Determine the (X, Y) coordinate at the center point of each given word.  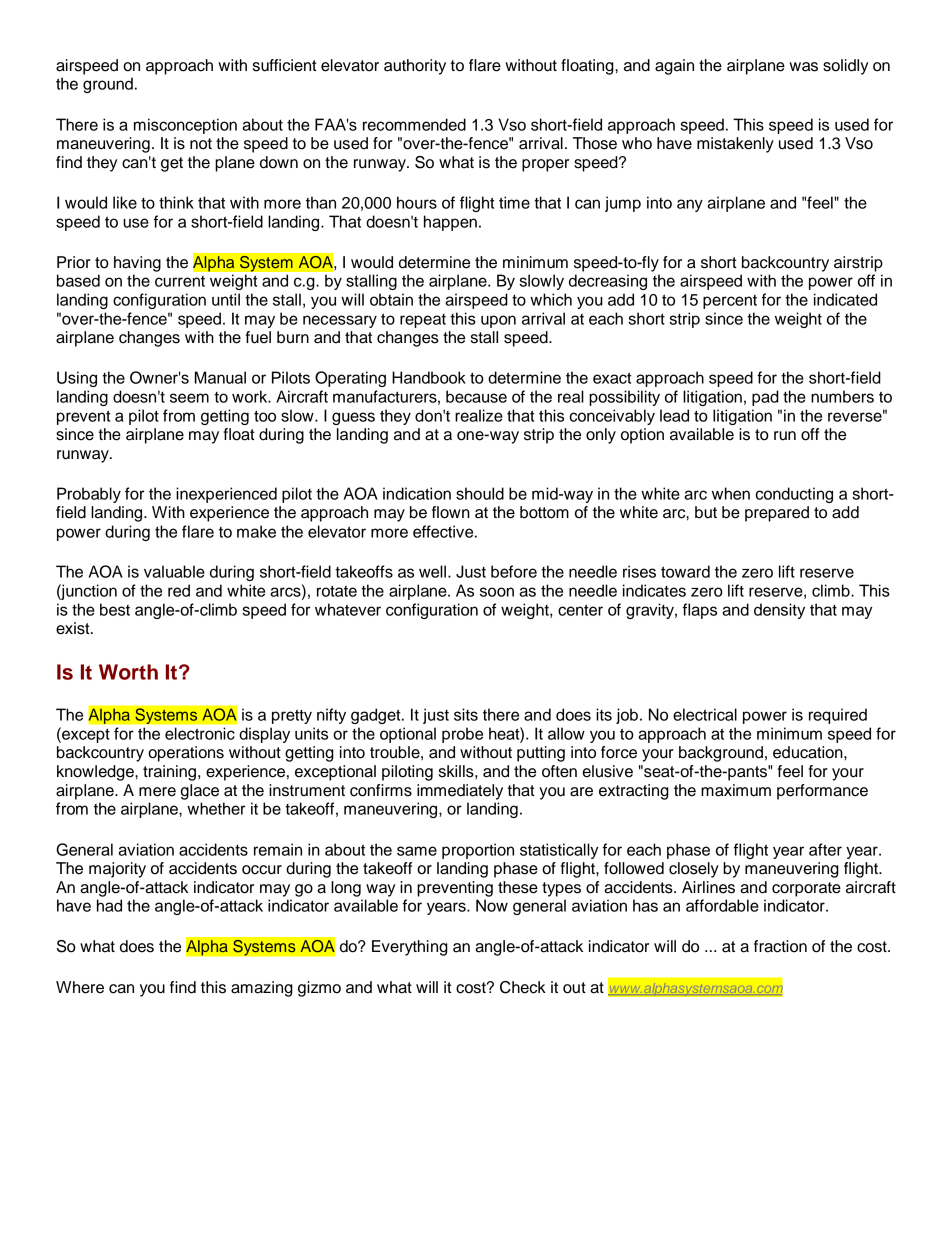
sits (466, 714)
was (803, 67)
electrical (705, 714)
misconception (185, 126)
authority (415, 67)
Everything (410, 948)
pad (765, 398)
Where (80, 987)
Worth (128, 672)
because (476, 396)
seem (189, 398)
